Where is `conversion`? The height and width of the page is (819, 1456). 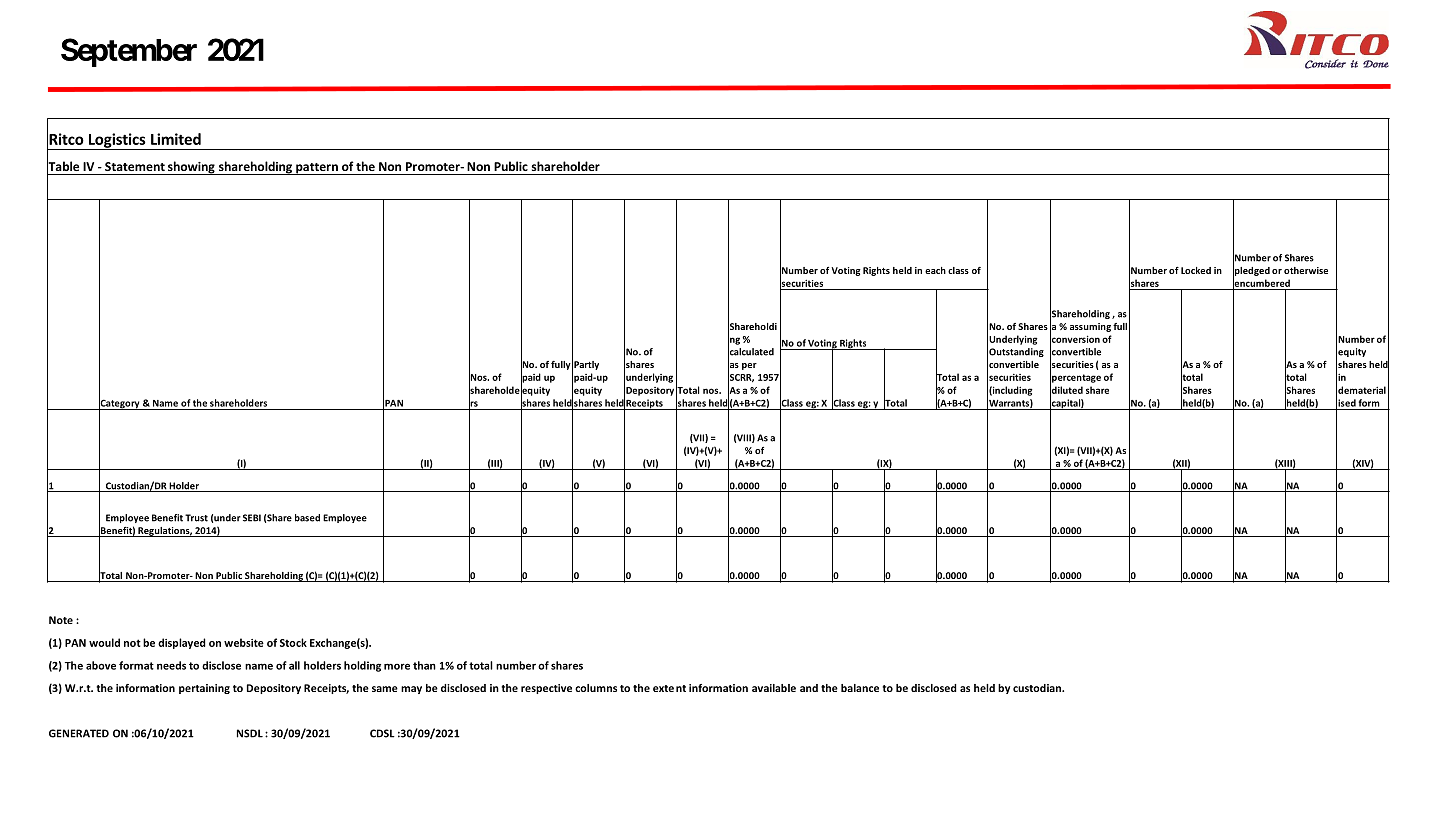
conversion is located at coordinates (1075, 339).
